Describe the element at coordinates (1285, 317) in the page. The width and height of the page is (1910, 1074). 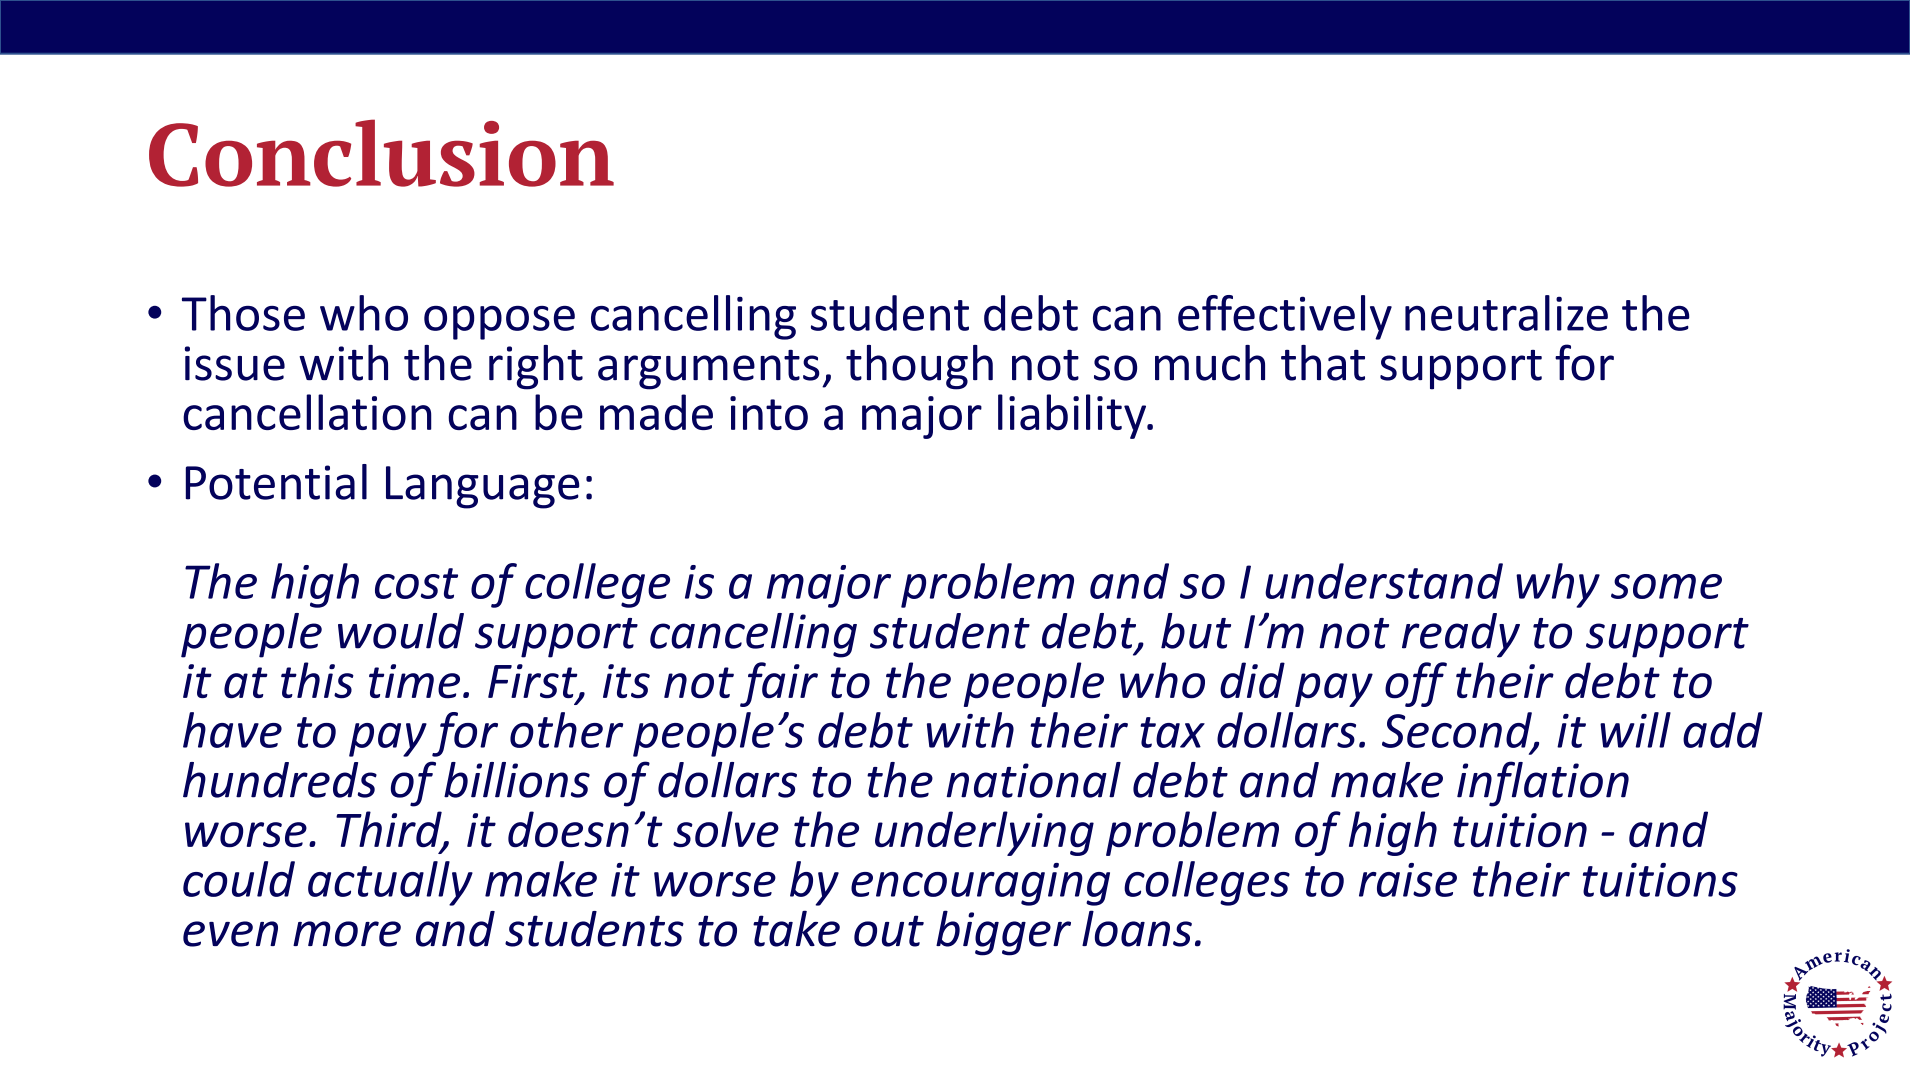
I see `effectively` at that location.
